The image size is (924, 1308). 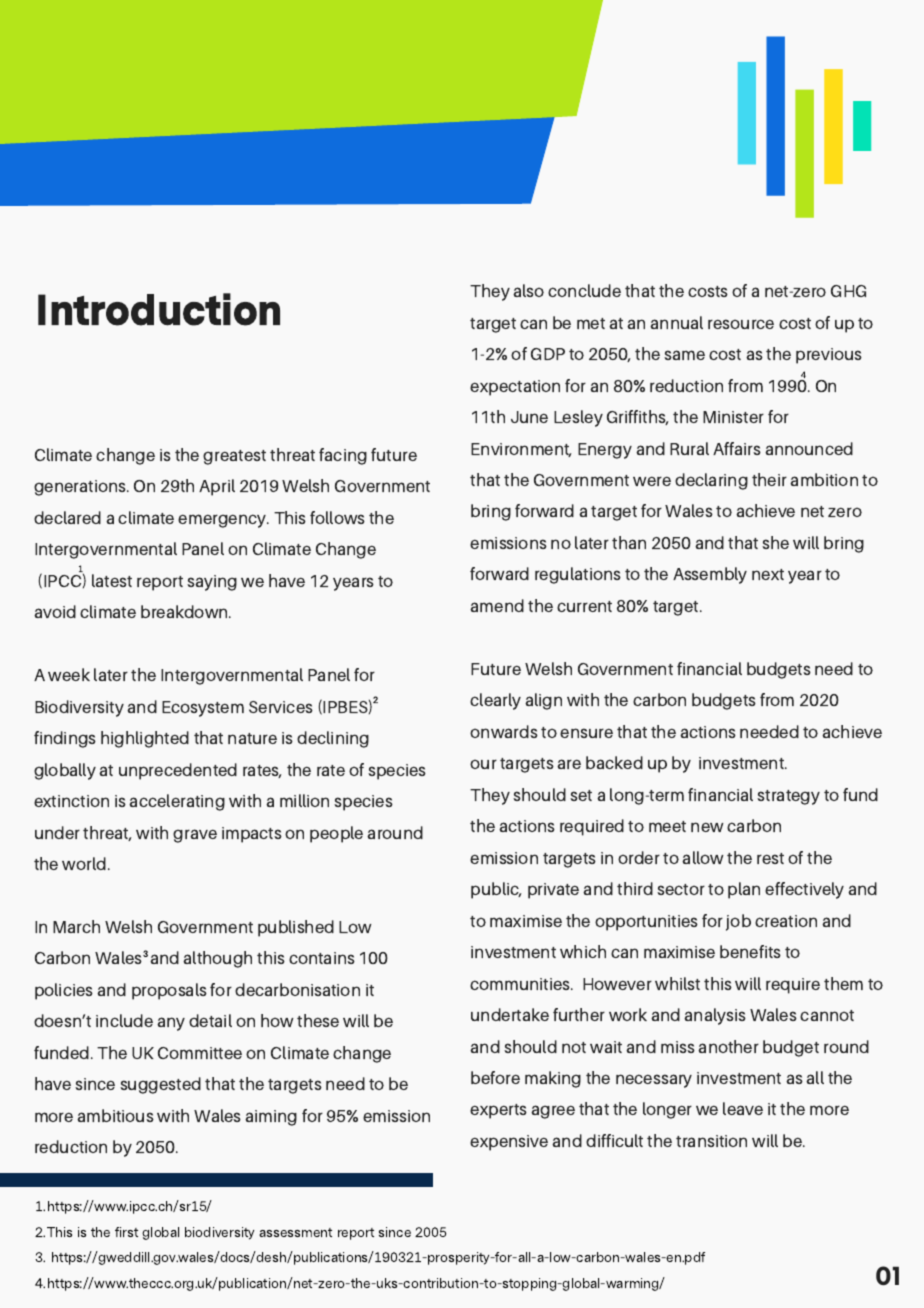 I want to click on Introduction, so click(x=159, y=309).
